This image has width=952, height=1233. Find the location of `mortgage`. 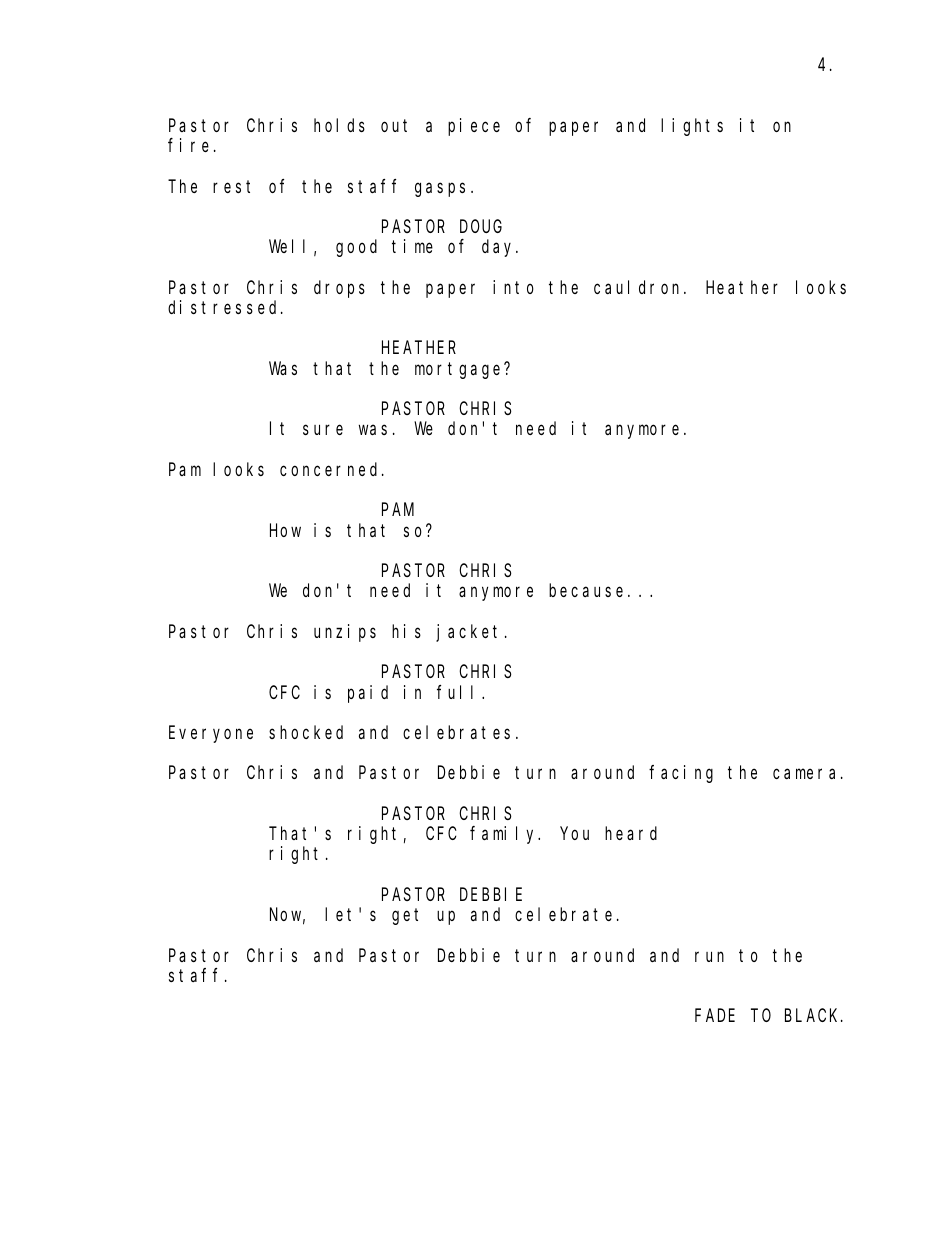

mortgage is located at coordinates (460, 370).
